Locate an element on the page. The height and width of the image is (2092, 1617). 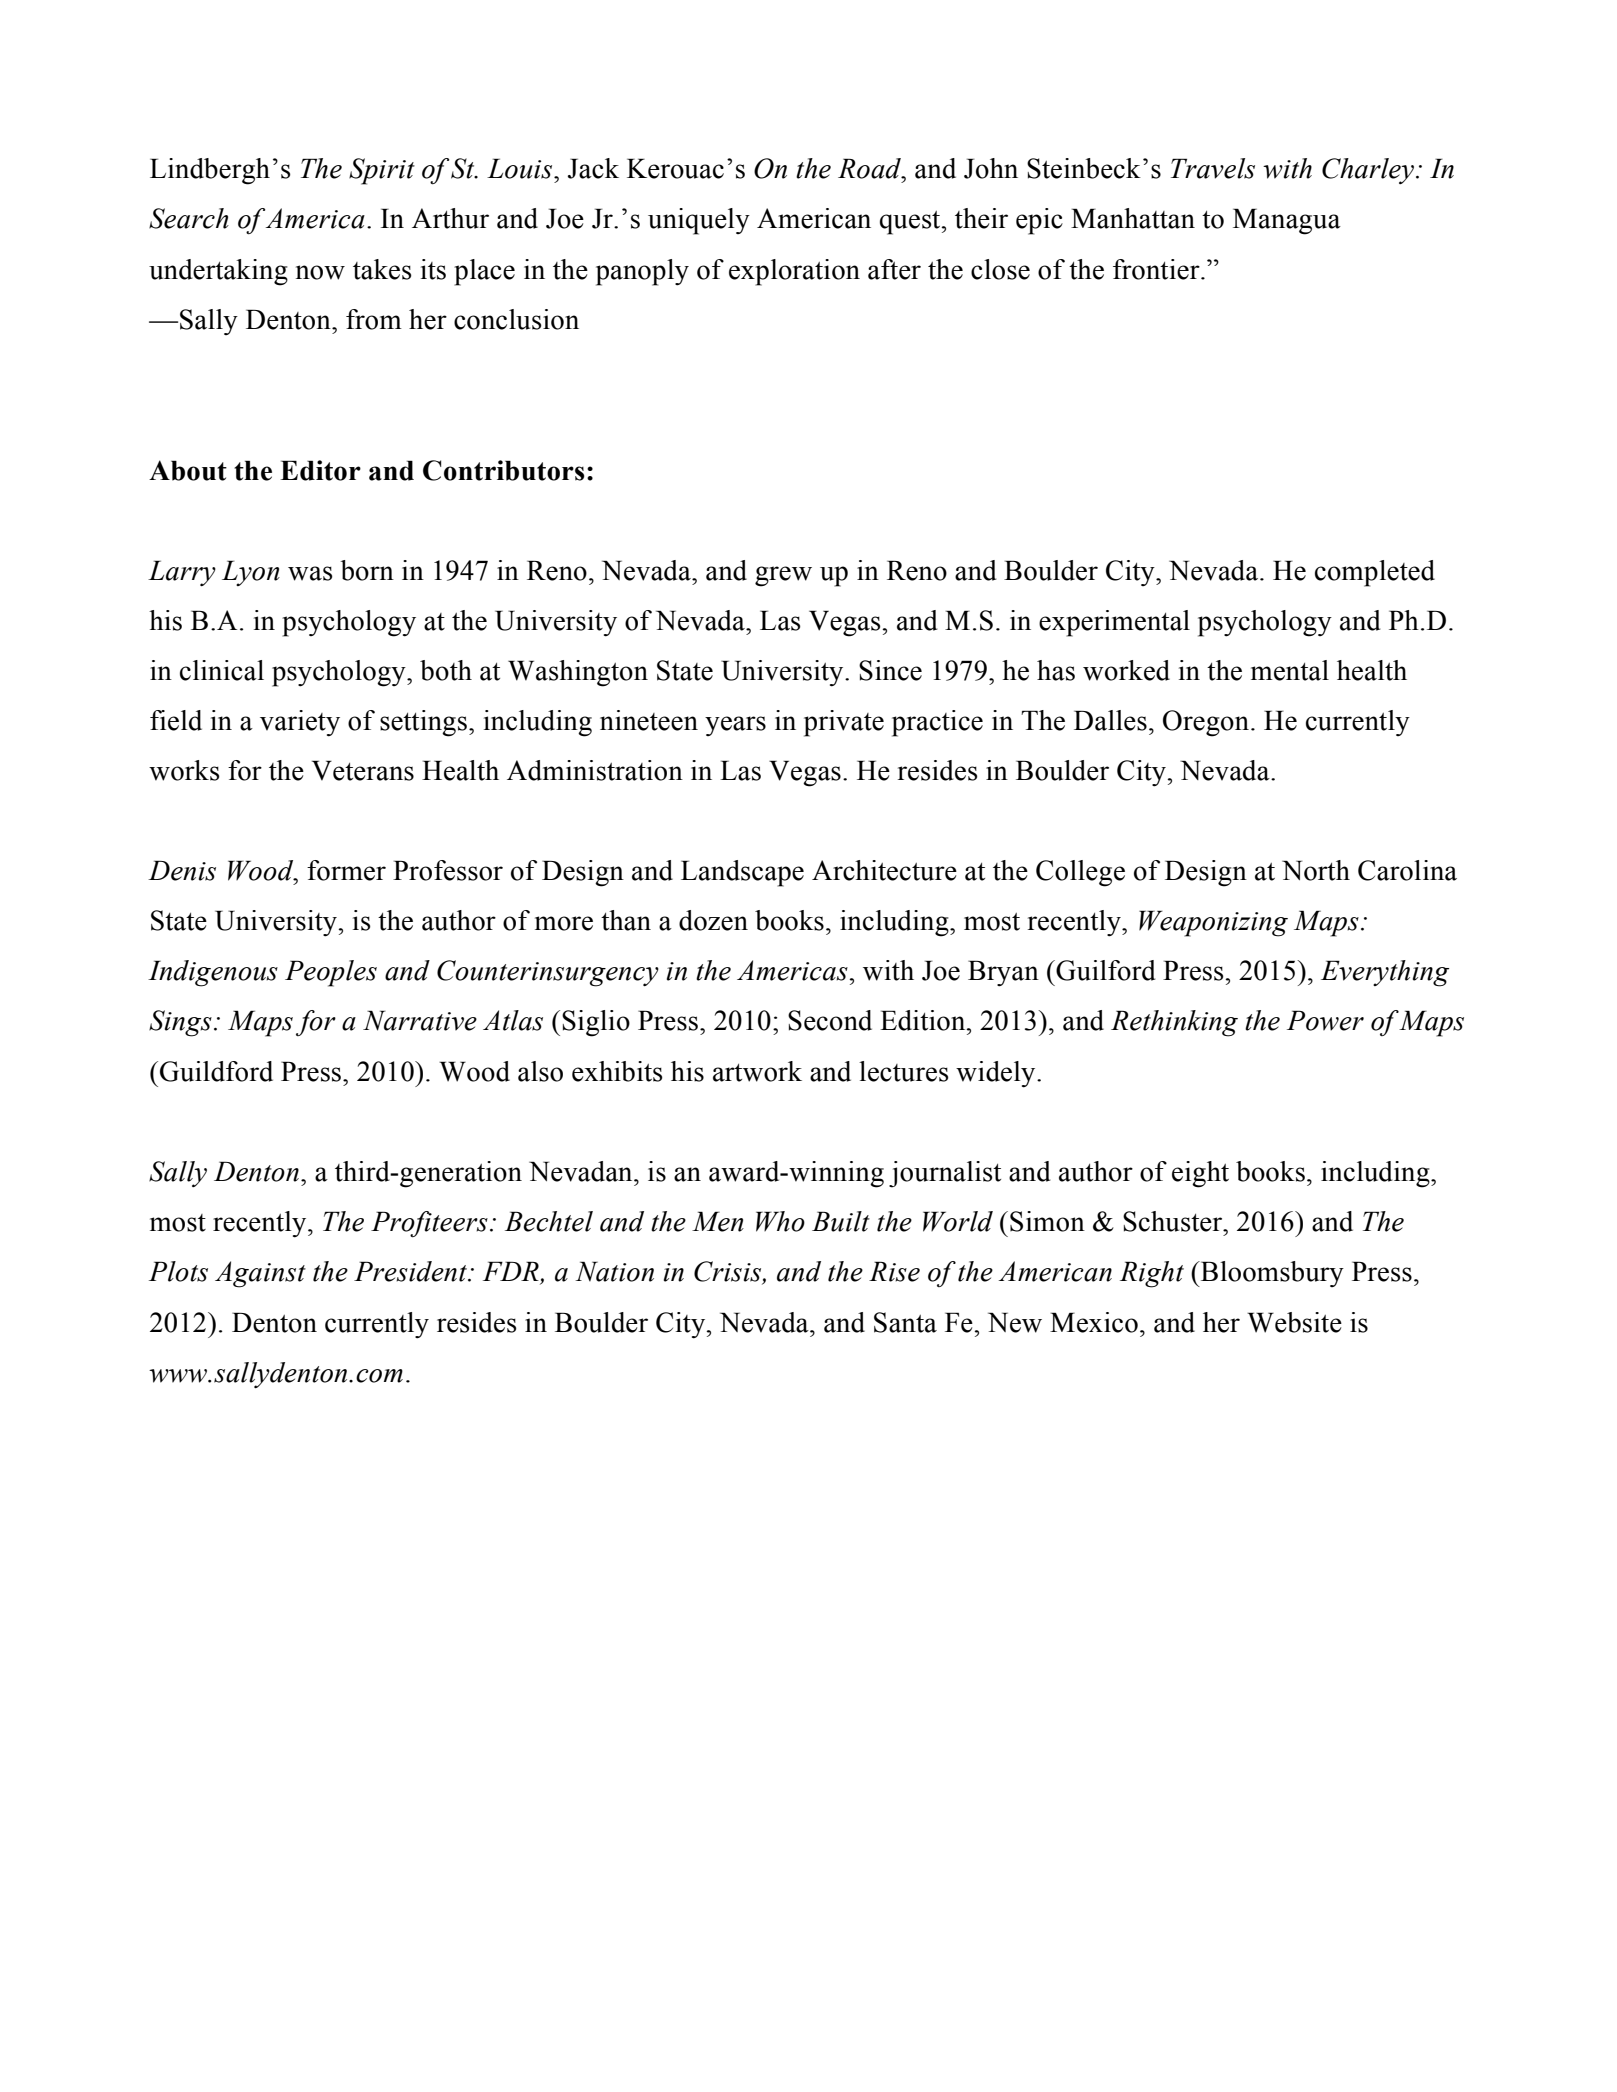
Contributors is located at coordinates (503, 470).
